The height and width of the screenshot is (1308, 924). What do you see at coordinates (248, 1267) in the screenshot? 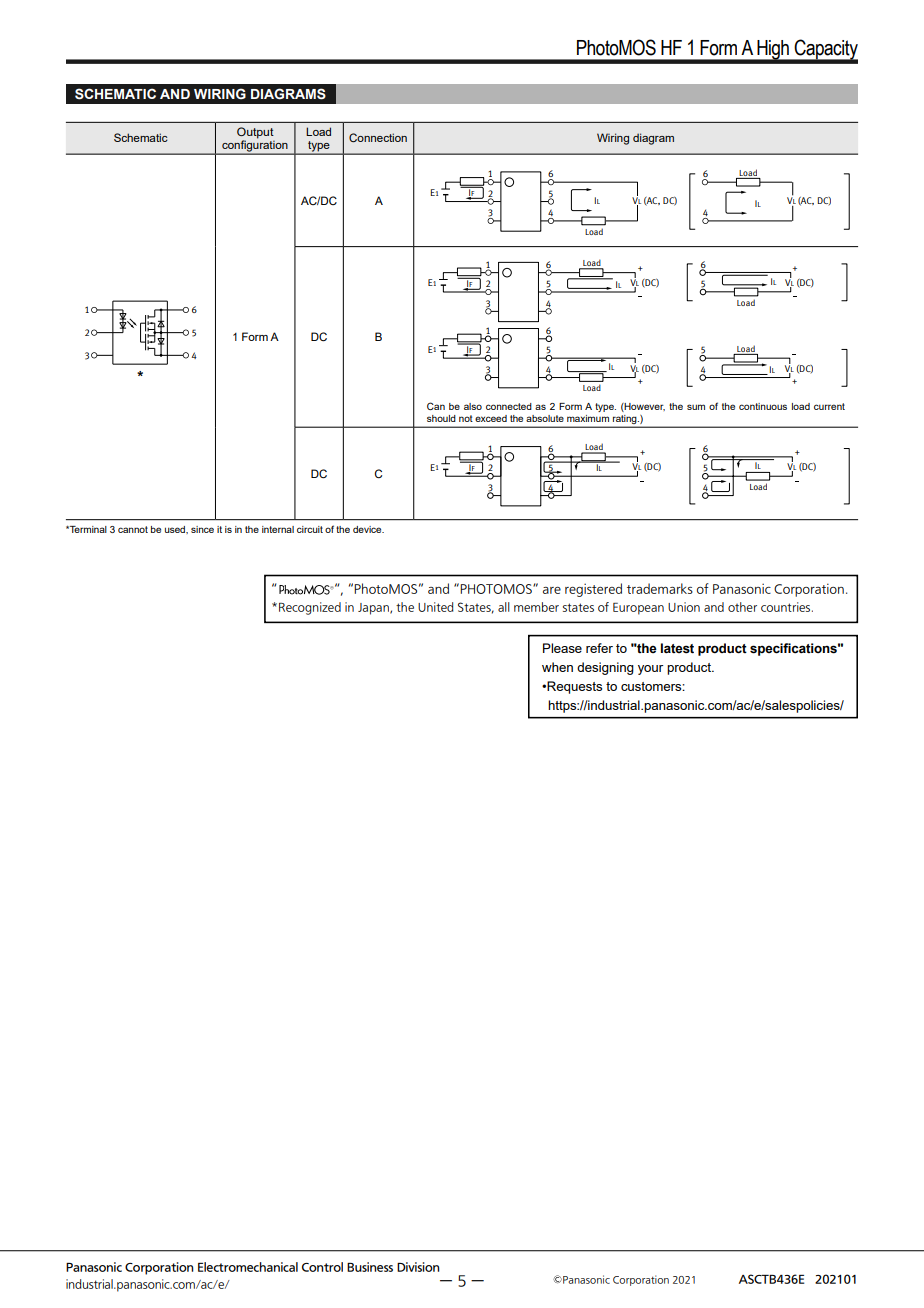
I see `Electromechanical` at bounding box center [248, 1267].
